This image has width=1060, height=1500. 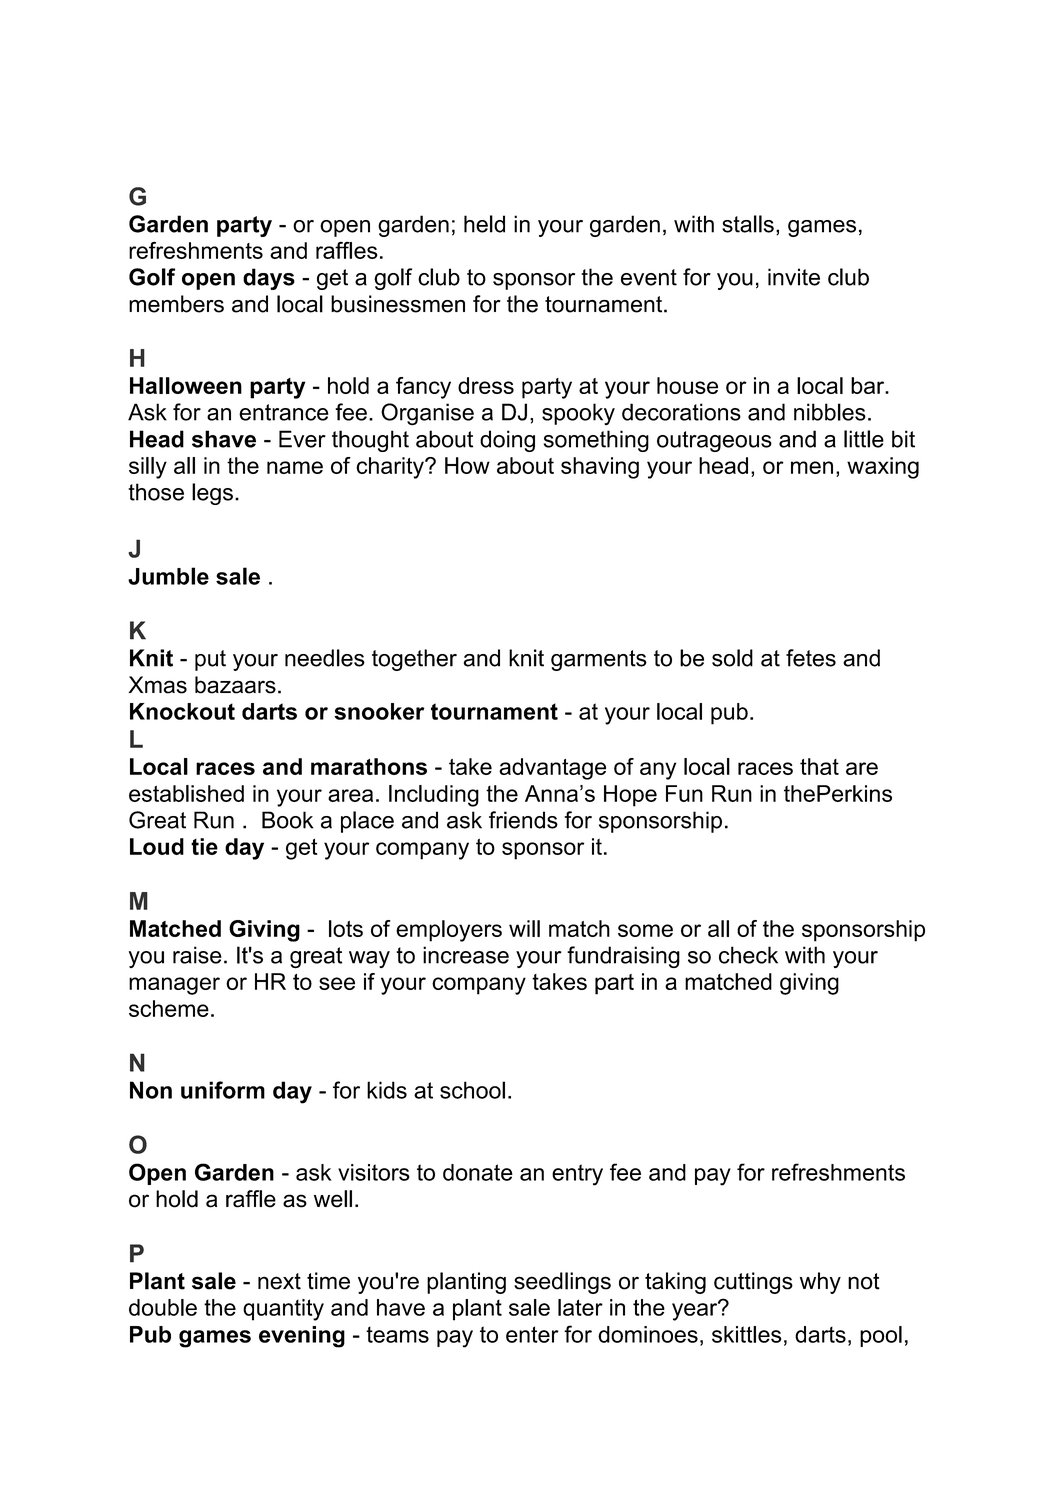 What do you see at coordinates (484, 224) in the image?
I see `held` at bounding box center [484, 224].
